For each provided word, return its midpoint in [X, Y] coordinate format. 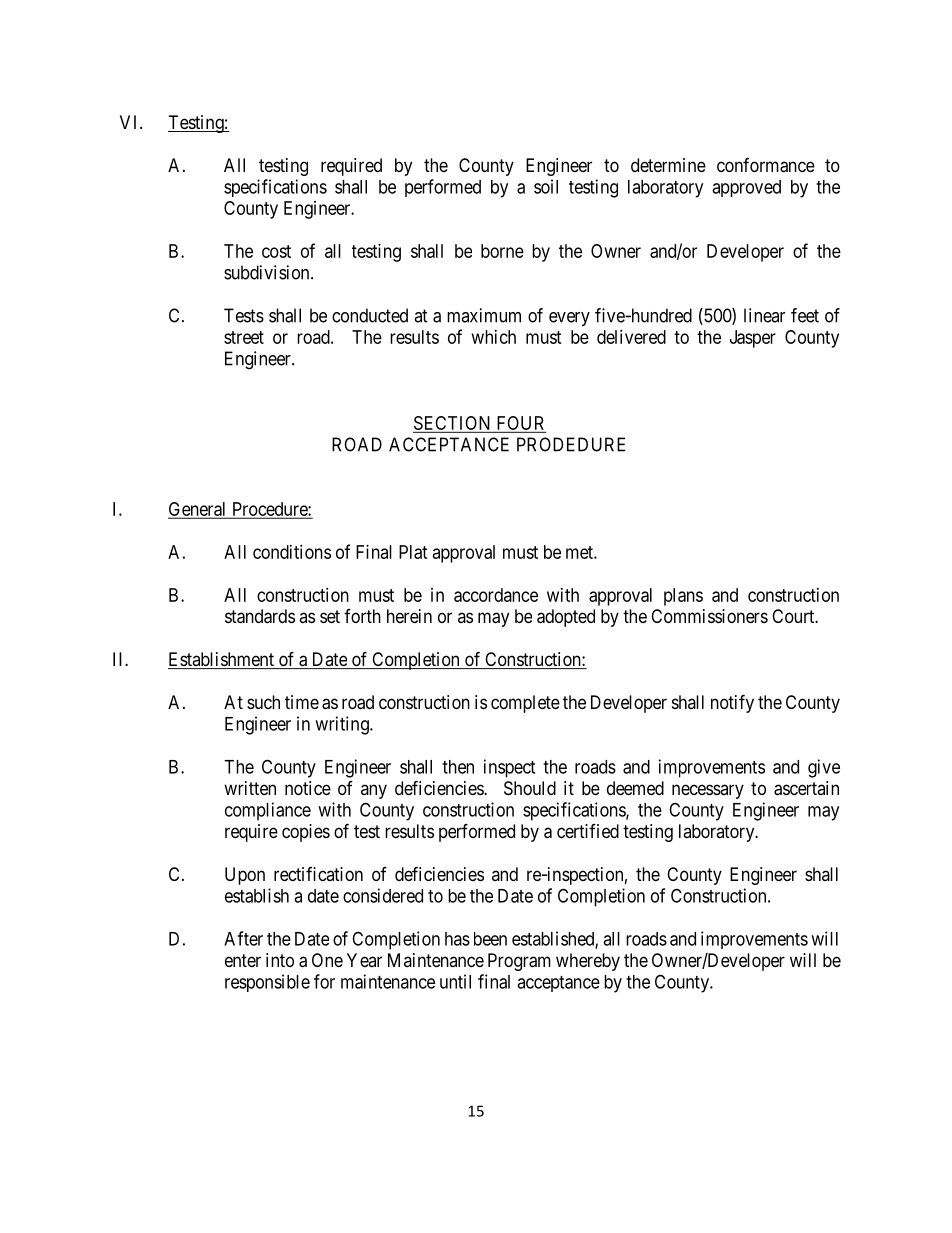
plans [683, 597]
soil [546, 186]
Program [519, 962]
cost [276, 251]
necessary [708, 791]
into [280, 960]
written [250, 788]
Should [530, 788]
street [244, 337]
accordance [496, 595]
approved [746, 188]
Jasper [753, 339]
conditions [292, 552]
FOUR [520, 423]
